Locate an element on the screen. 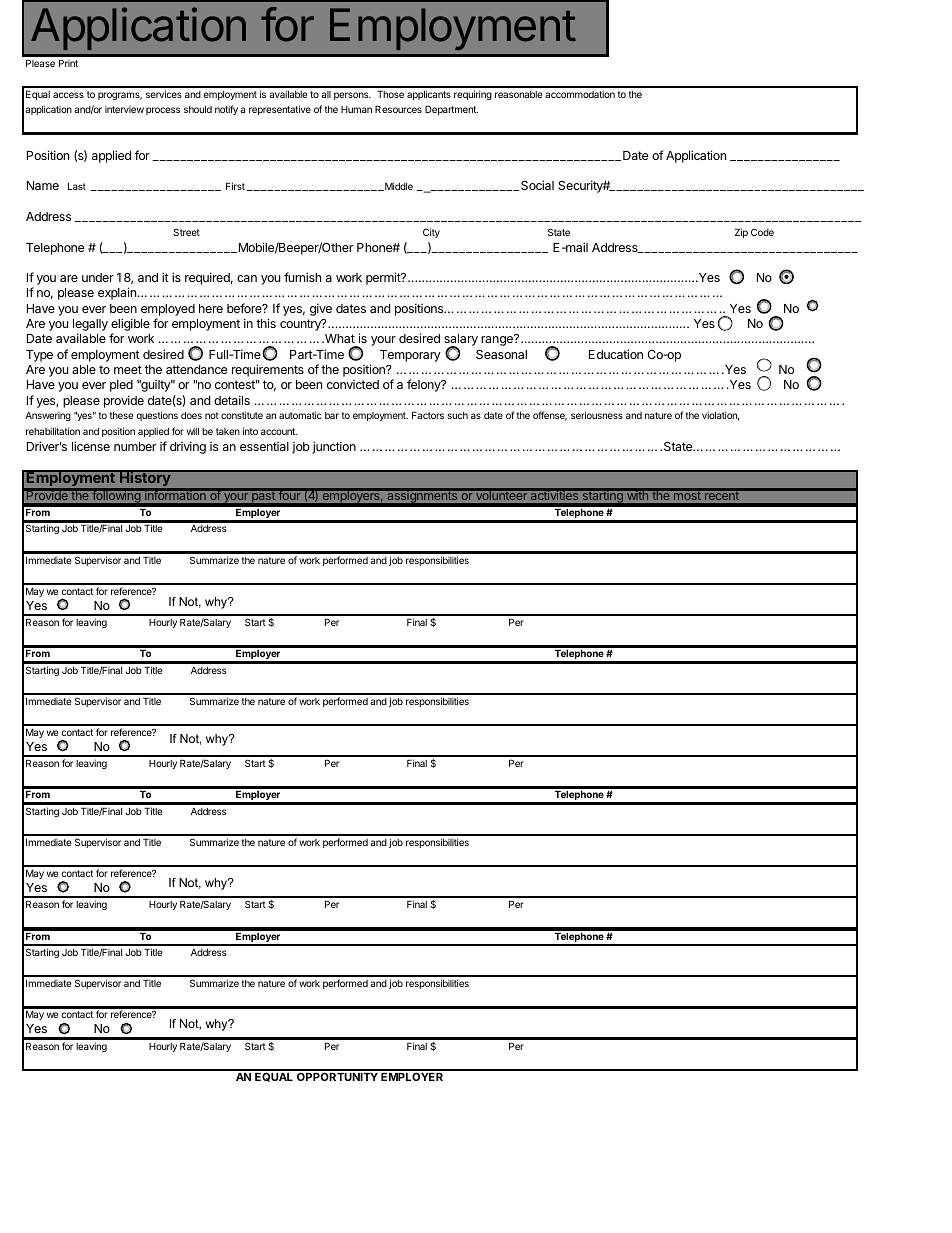 Image resolution: width=952 pixels, height=1233 pixels. accommodation is located at coordinates (580, 94).
